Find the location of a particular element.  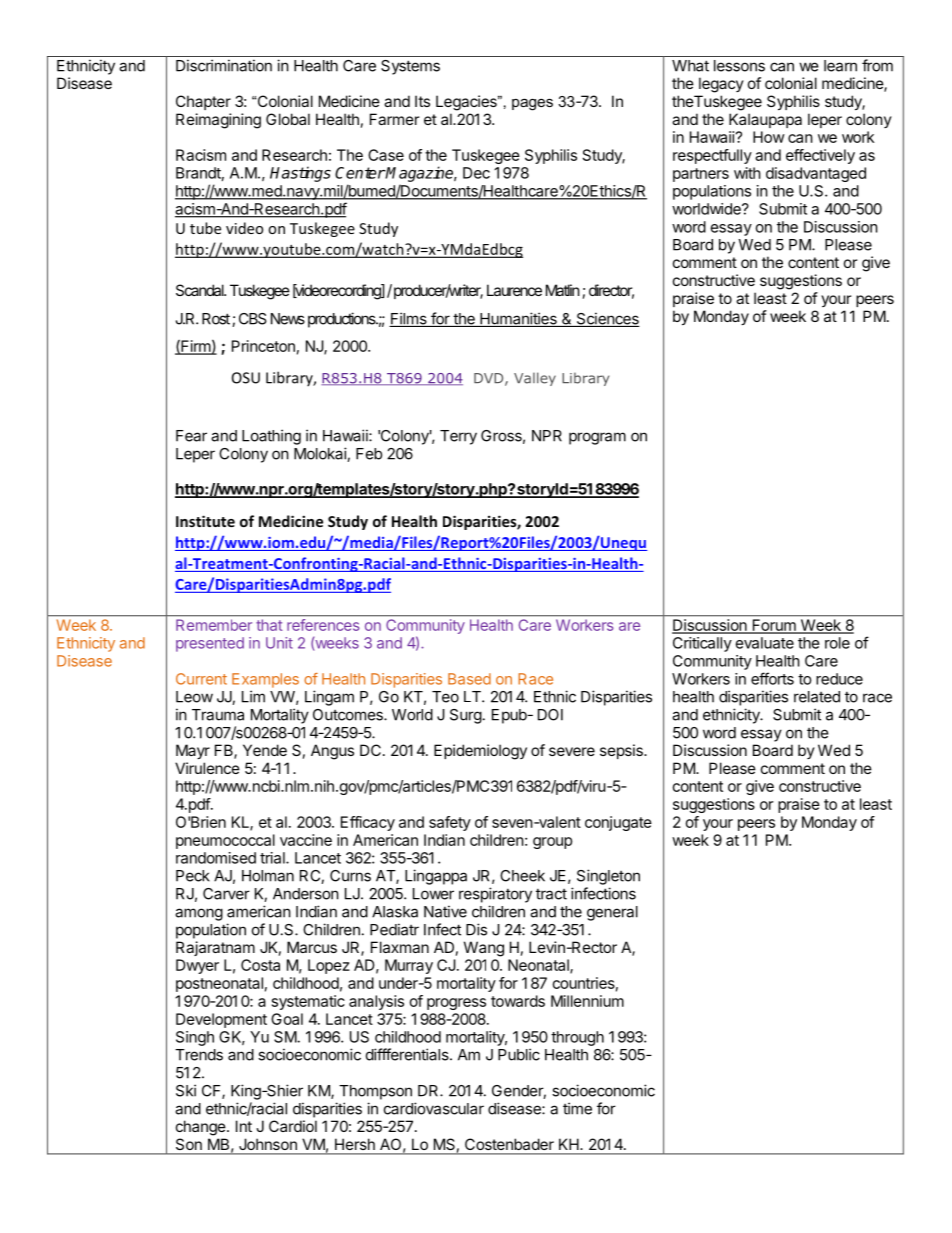

Int is located at coordinates (244, 1126).
